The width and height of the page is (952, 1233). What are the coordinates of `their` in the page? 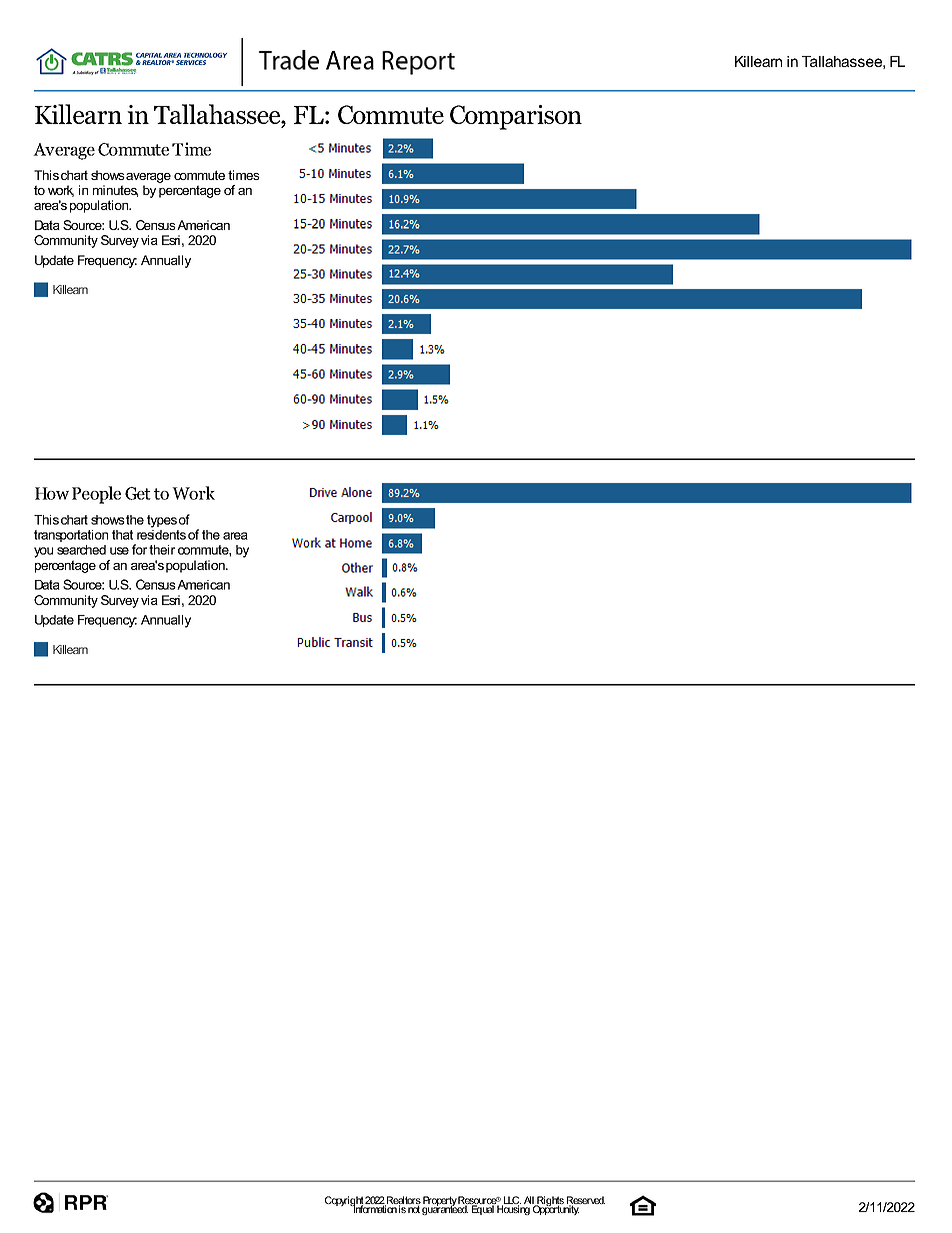 It's located at (162, 550).
